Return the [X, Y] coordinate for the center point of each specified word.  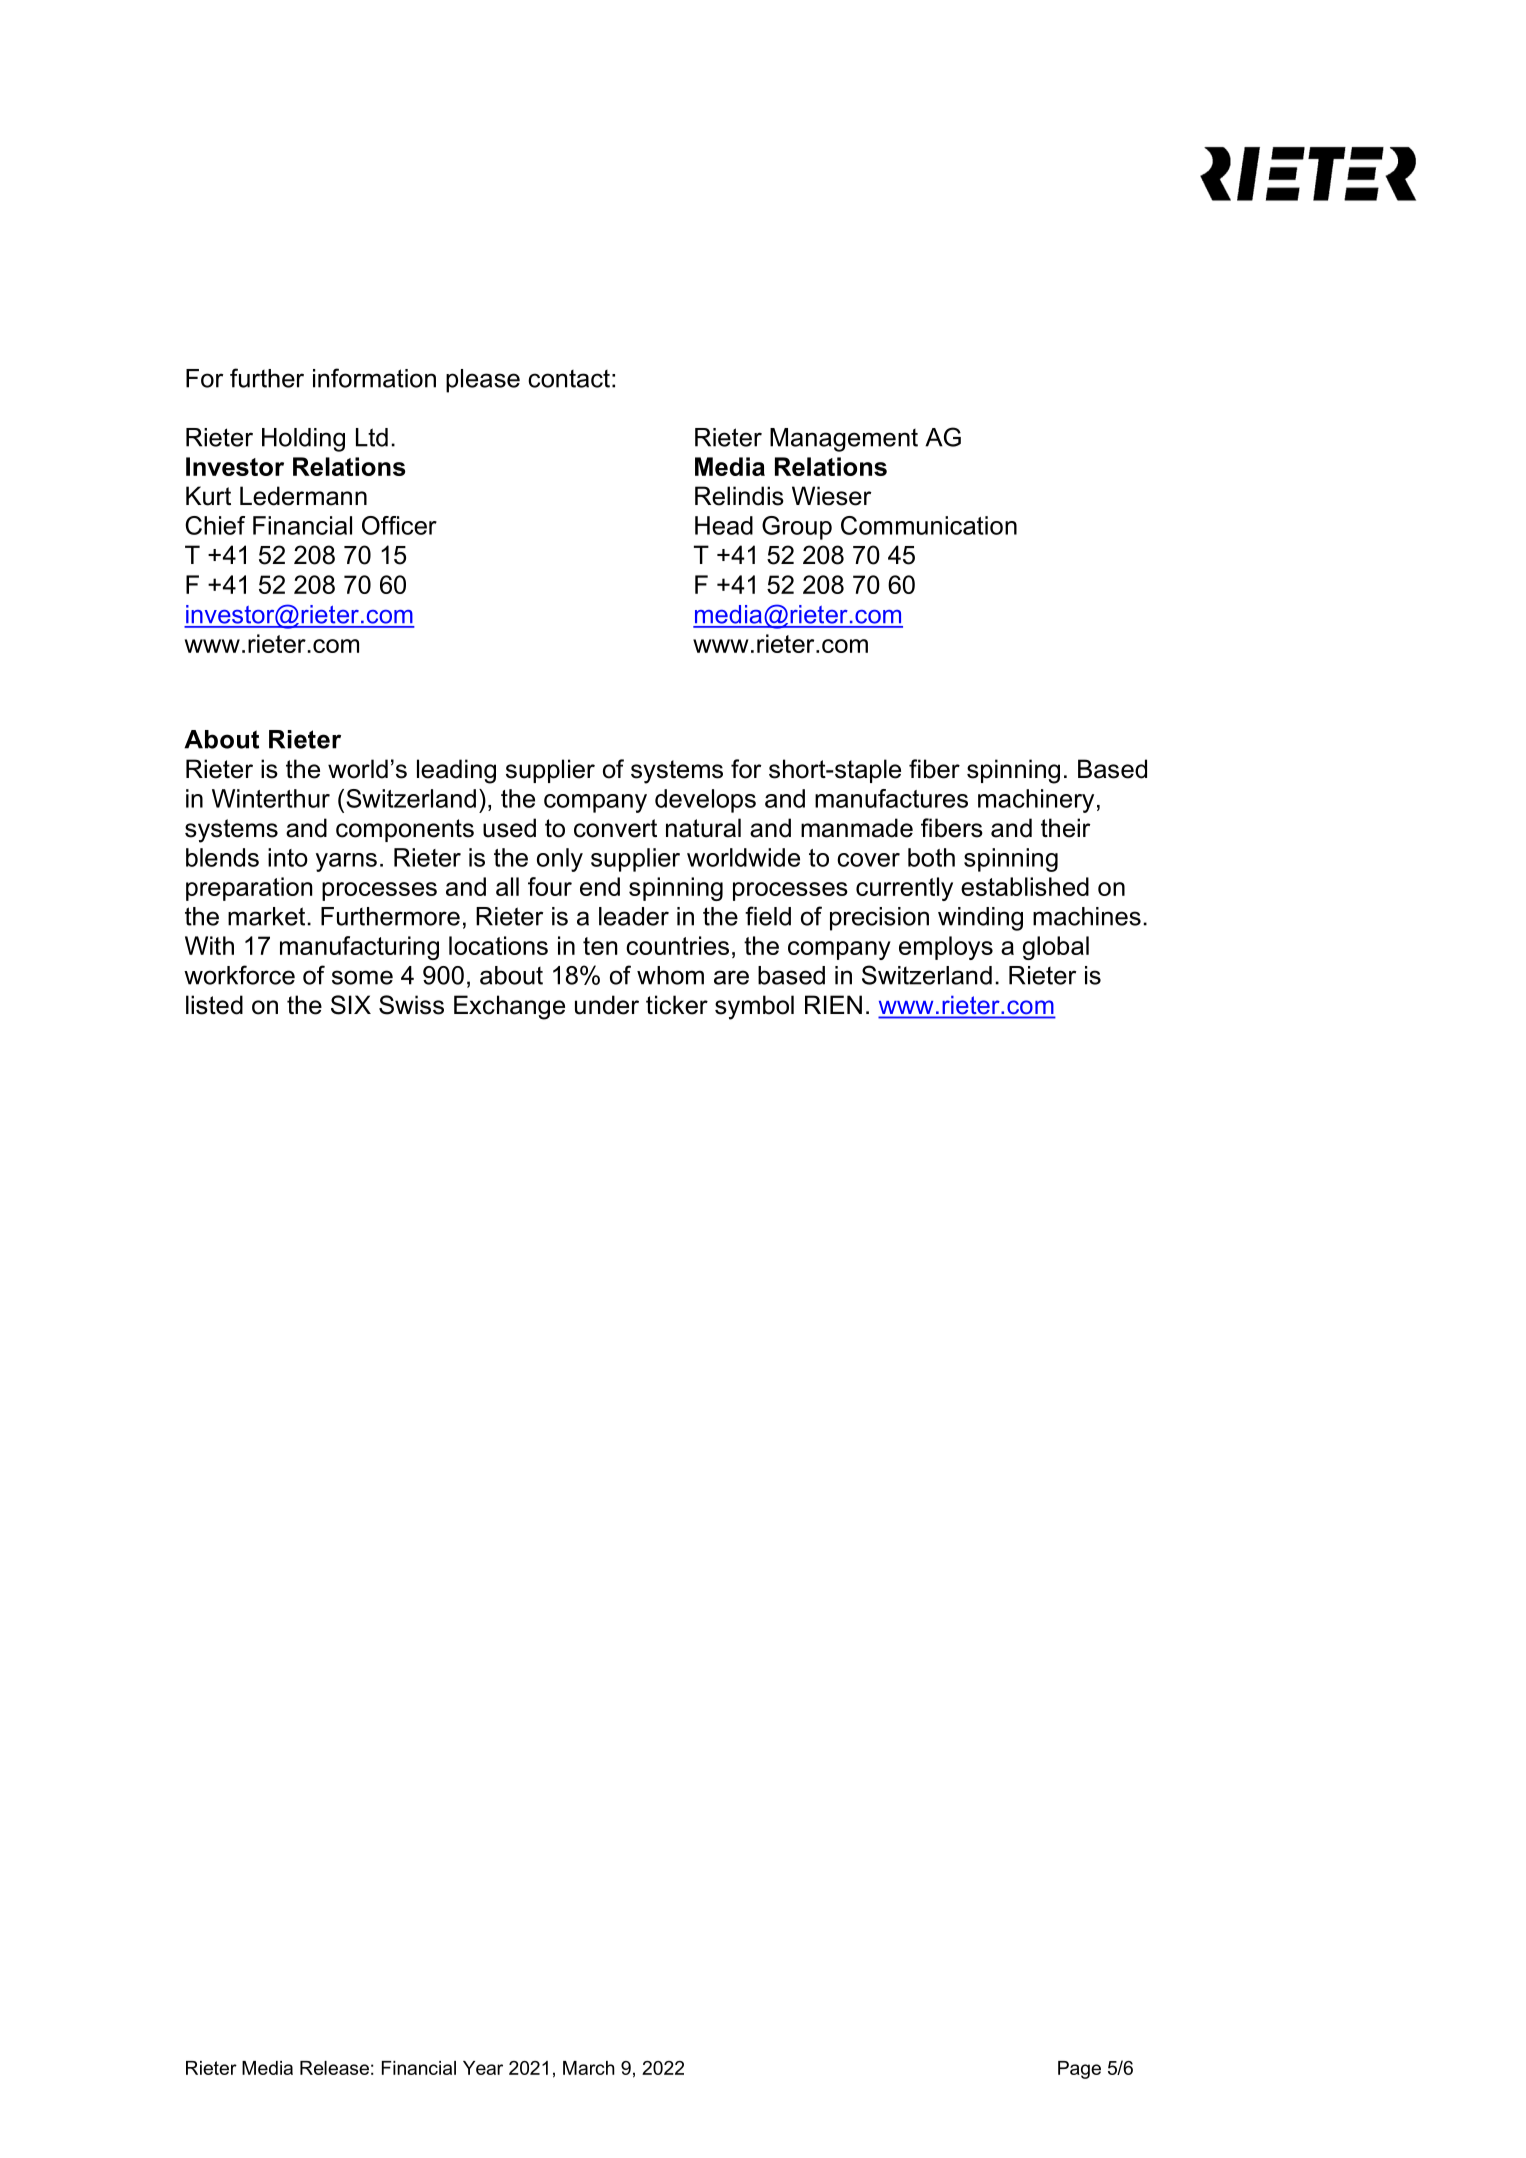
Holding [303, 440]
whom [670, 975]
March [589, 2068]
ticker [677, 1005]
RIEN [833, 1004]
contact [569, 379]
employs [946, 948]
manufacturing [359, 948]
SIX [351, 1005]
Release [334, 2068]
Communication [929, 525]
